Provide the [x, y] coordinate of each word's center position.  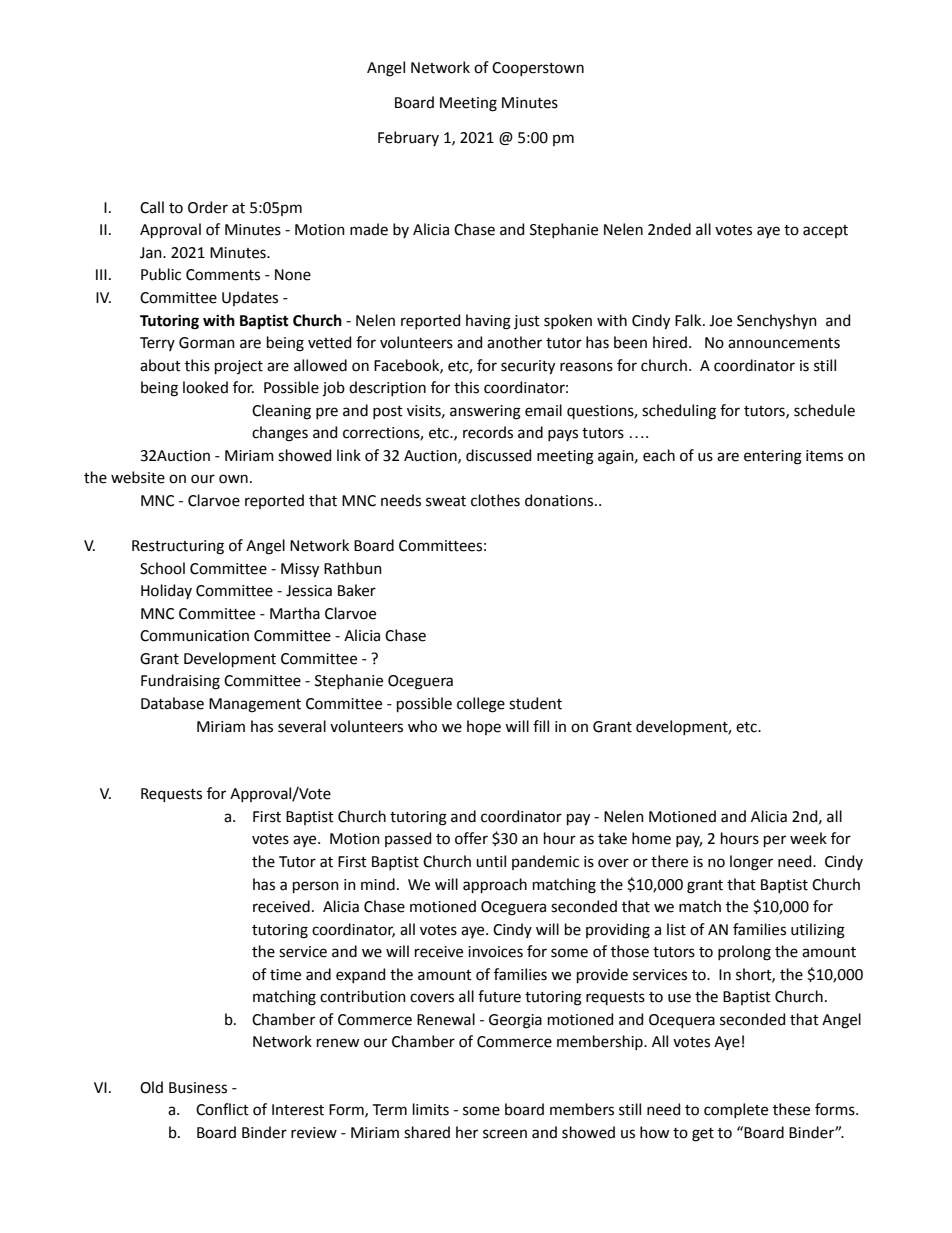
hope [484, 727]
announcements [784, 343]
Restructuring [178, 547]
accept [825, 231]
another [514, 342]
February [408, 138]
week [808, 838]
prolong [744, 953]
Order [208, 207]
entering [773, 457]
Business [198, 1088]
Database [172, 703]
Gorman [207, 343]
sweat [446, 501]
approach [495, 885]
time [285, 975]
